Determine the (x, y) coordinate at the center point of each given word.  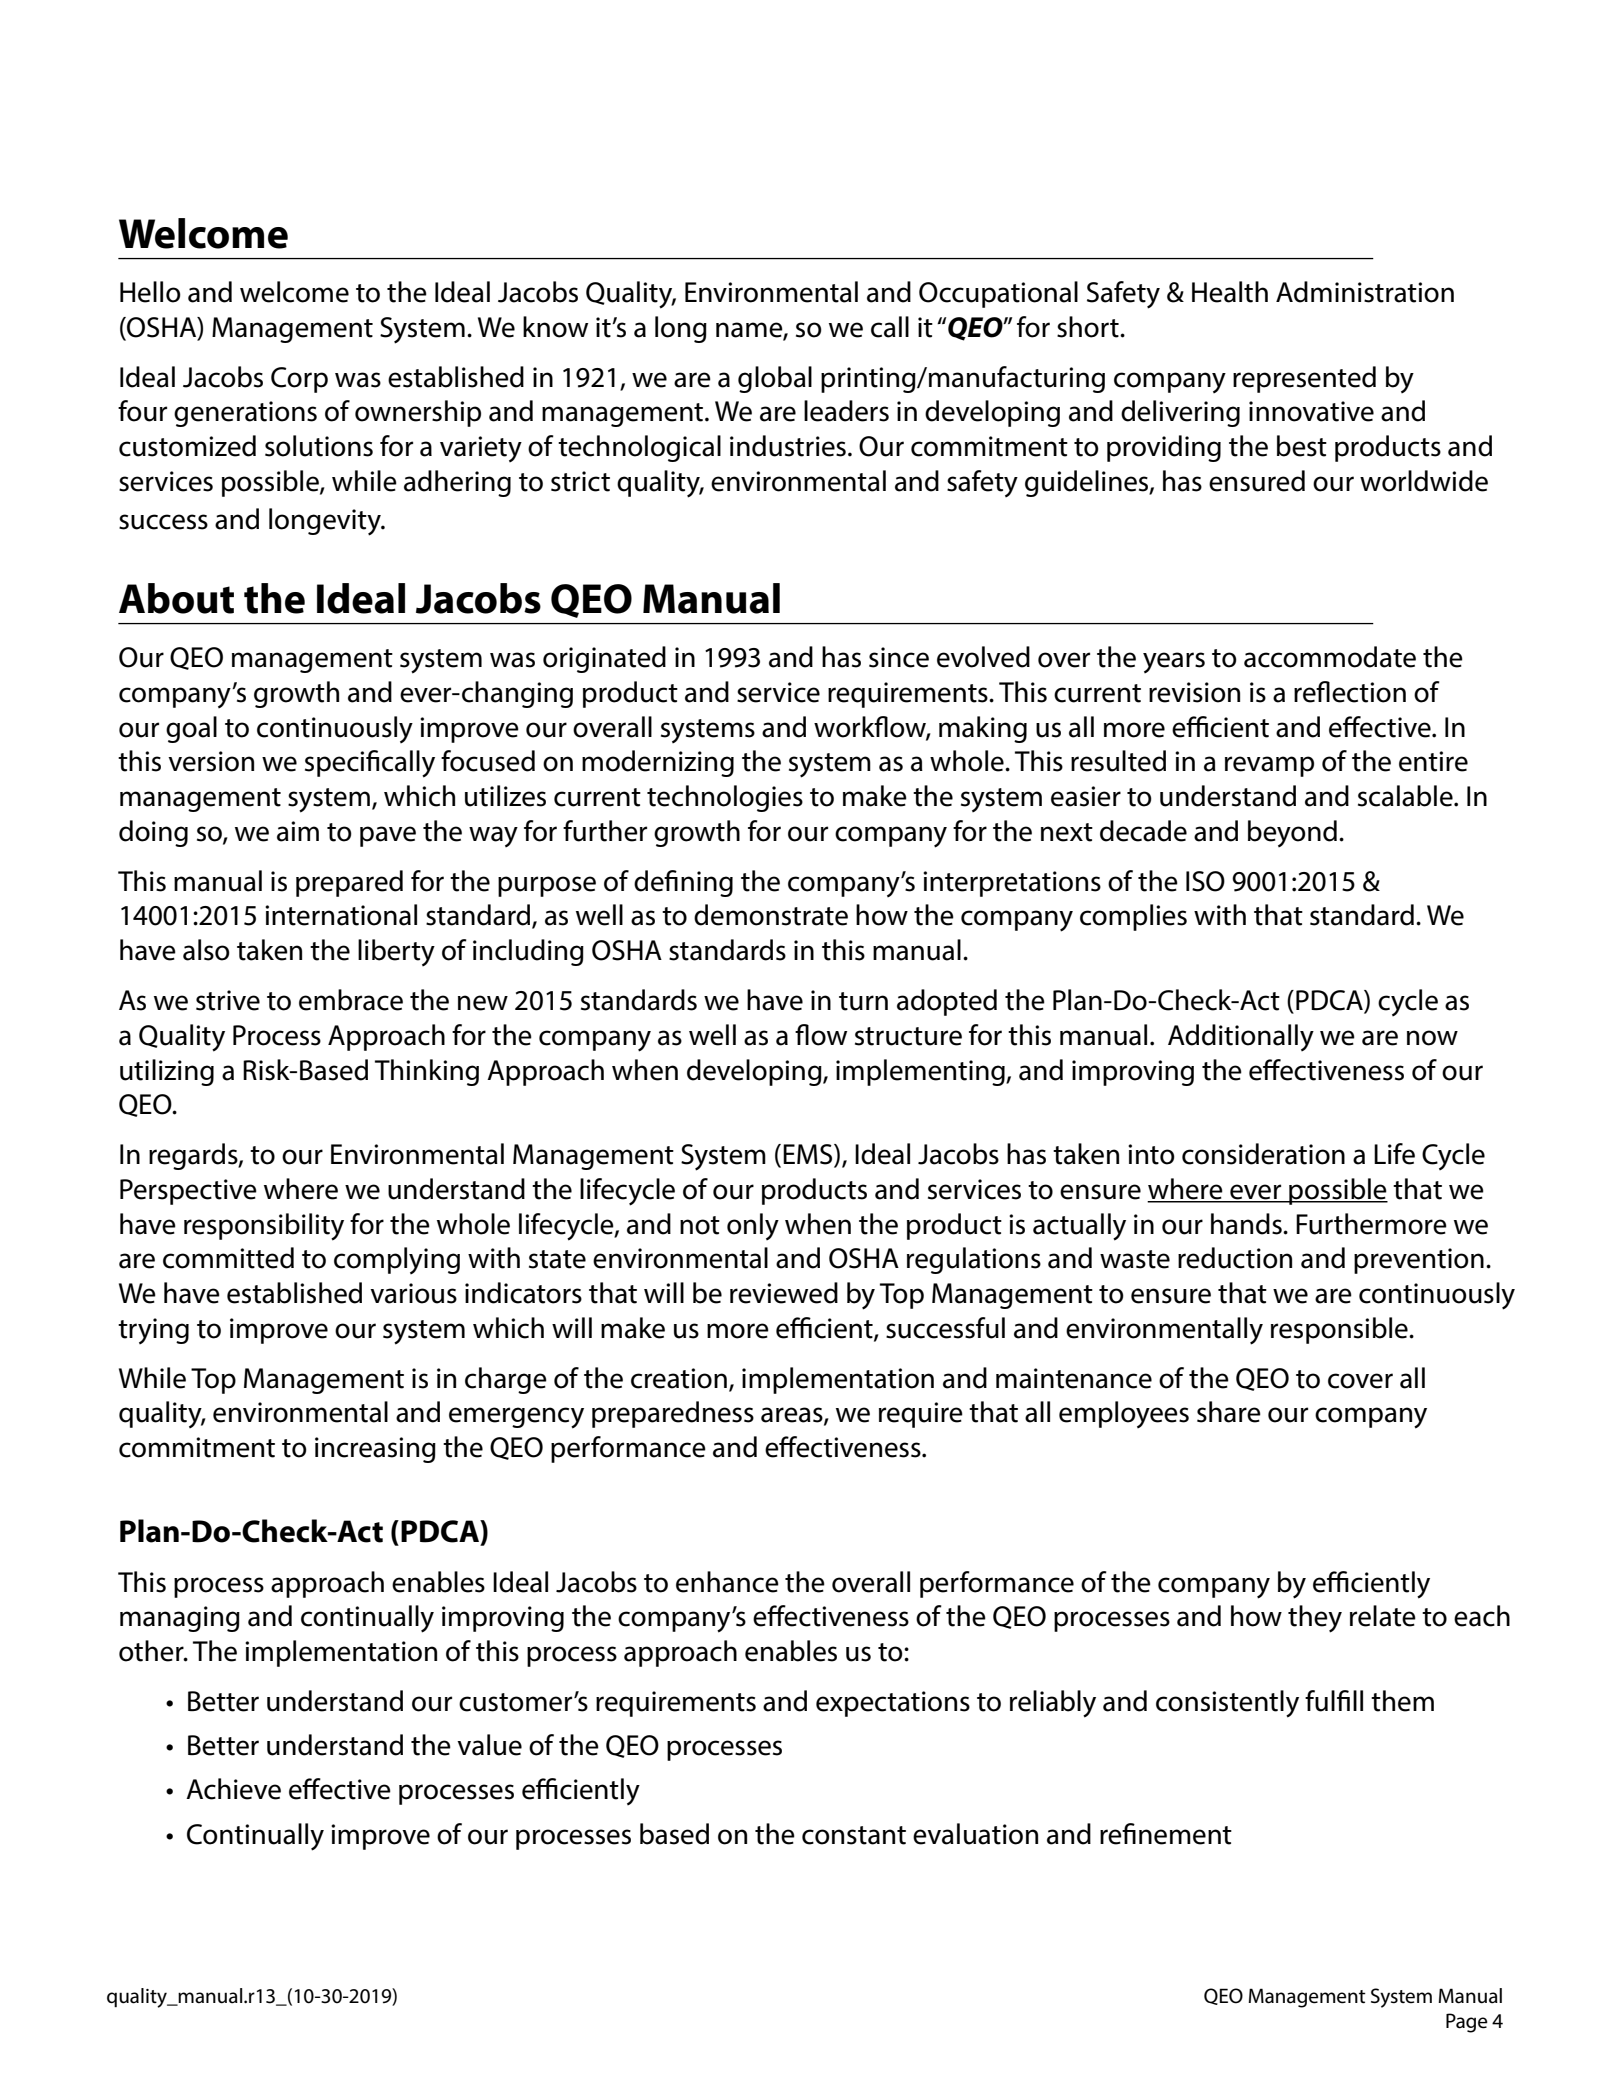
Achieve (233, 1789)
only (753, 1226)
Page (1467, 2023)
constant (854, 1835)
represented (1304, 379)
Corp (299, 380)
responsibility (264, 1227)
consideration (1263, 1154)
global (775, 379)
